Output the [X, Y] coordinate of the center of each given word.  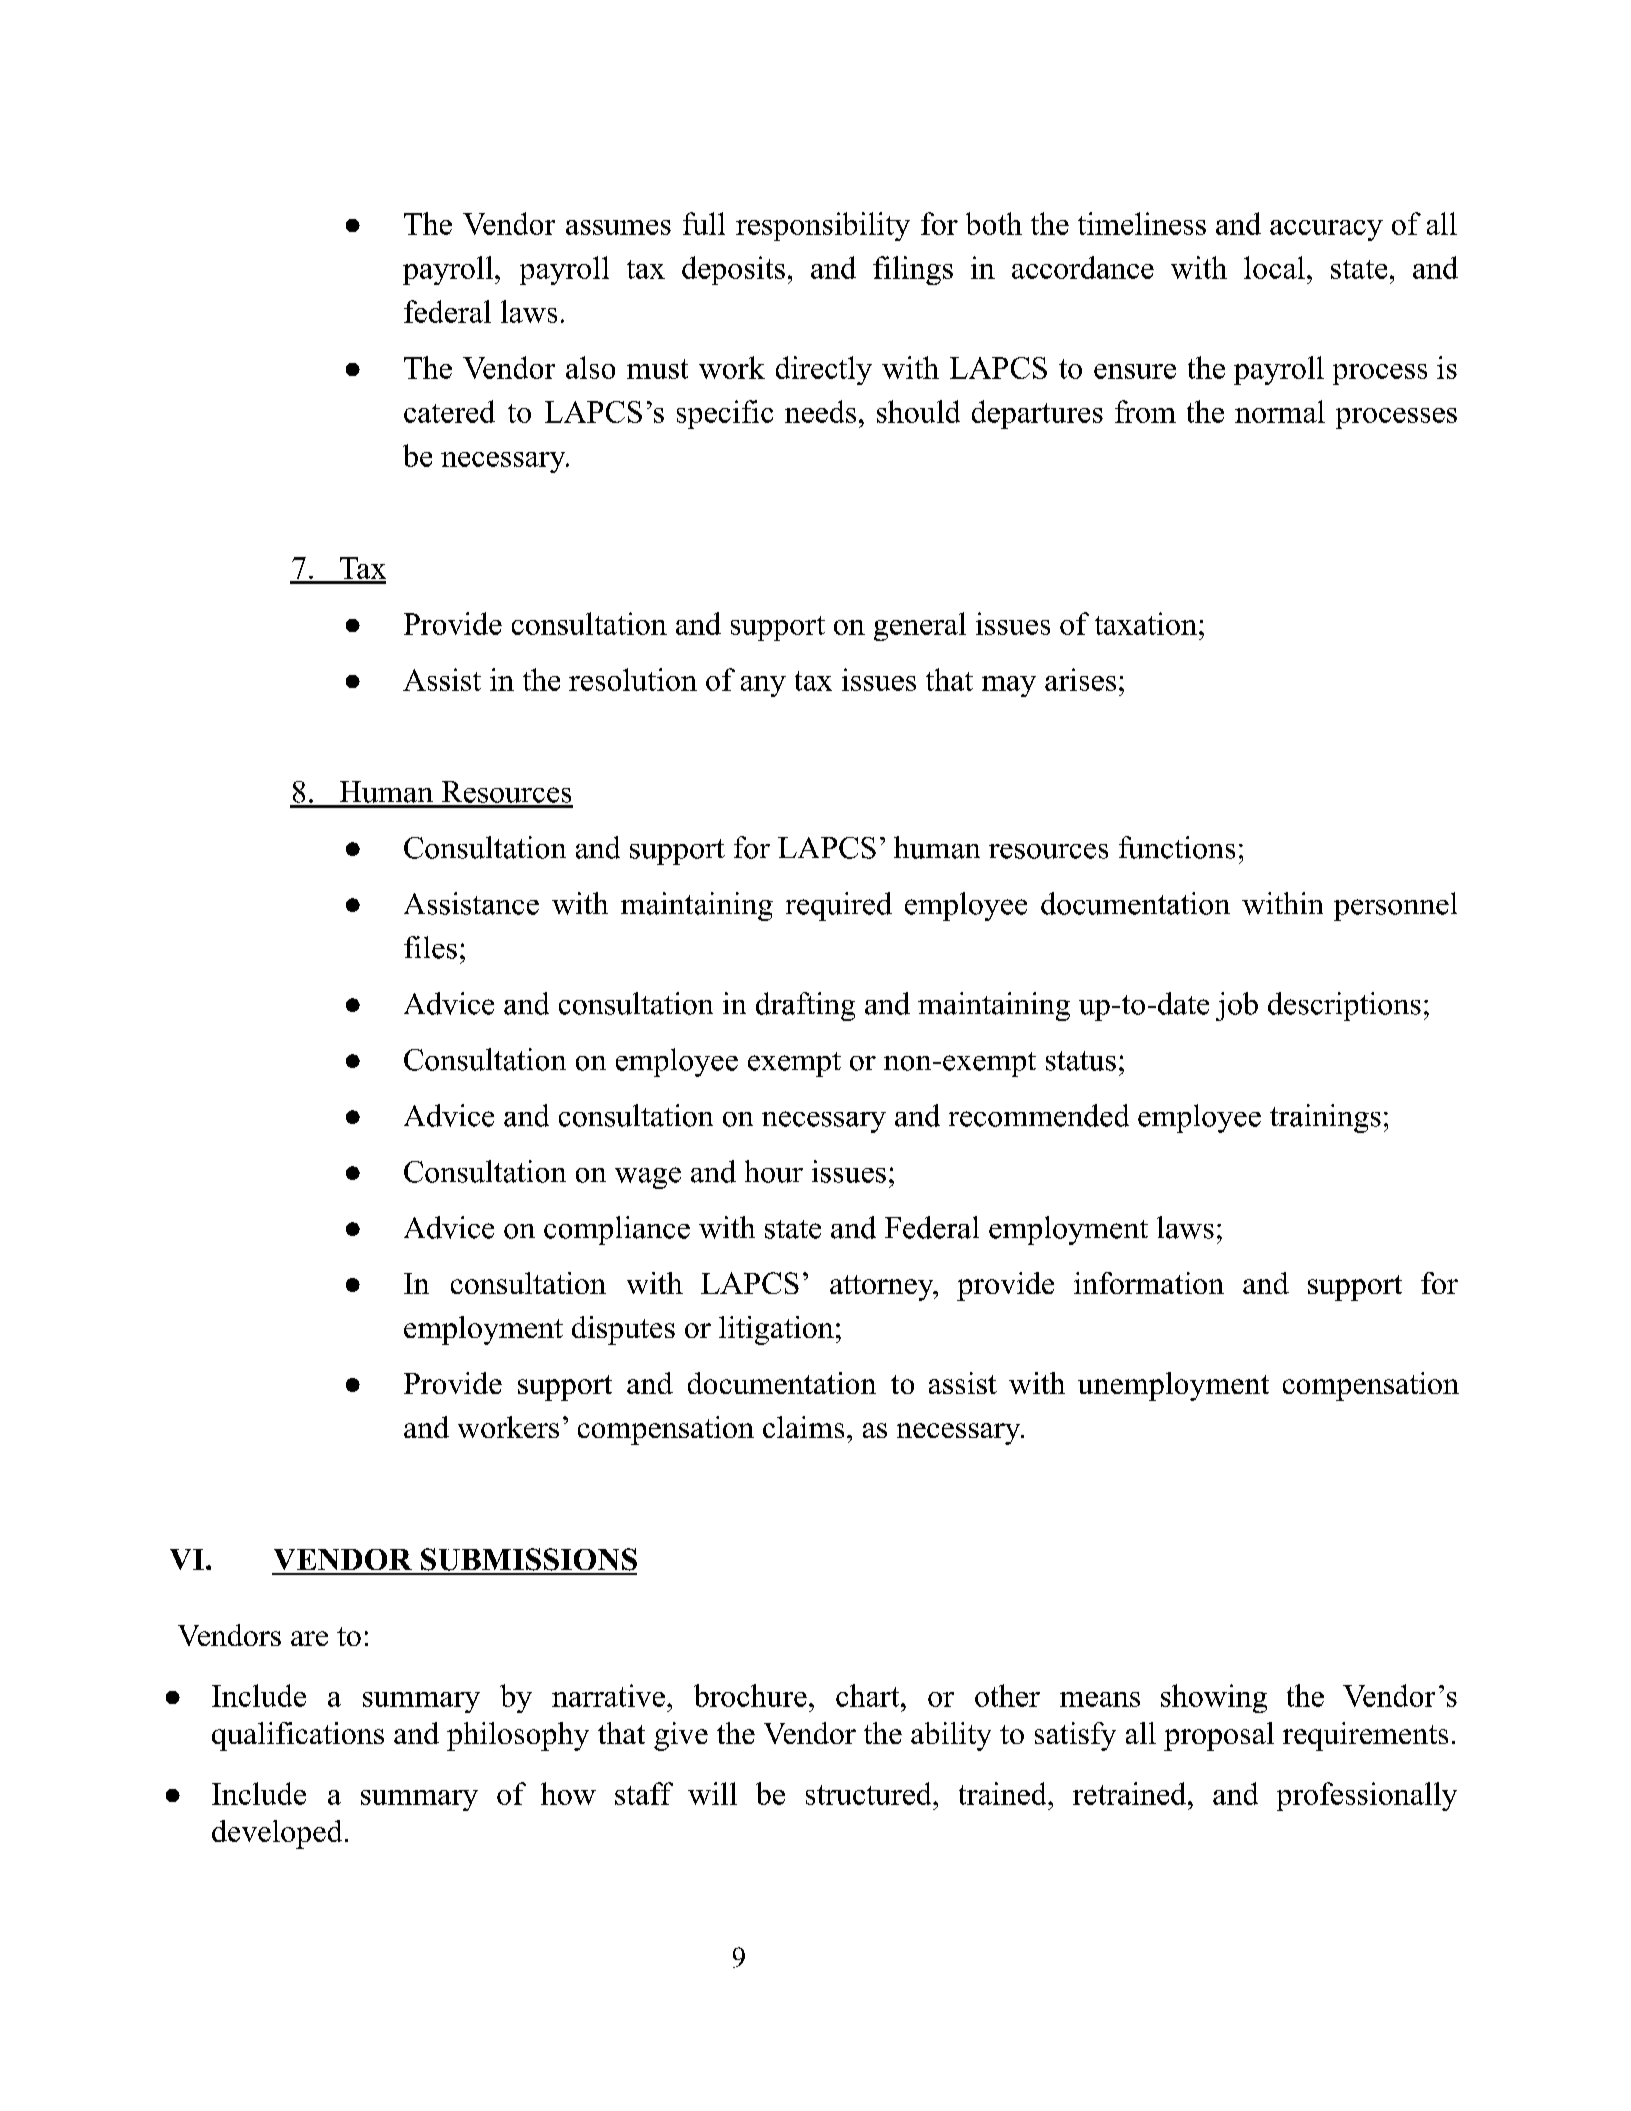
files [430, 947]
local [1274, 267]
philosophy [518, 1736]
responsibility [823, 226]
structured [870, 1793]
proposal [1219, 1736]
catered [449, 411]
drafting [805, 1006]
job [1237, 1006]
